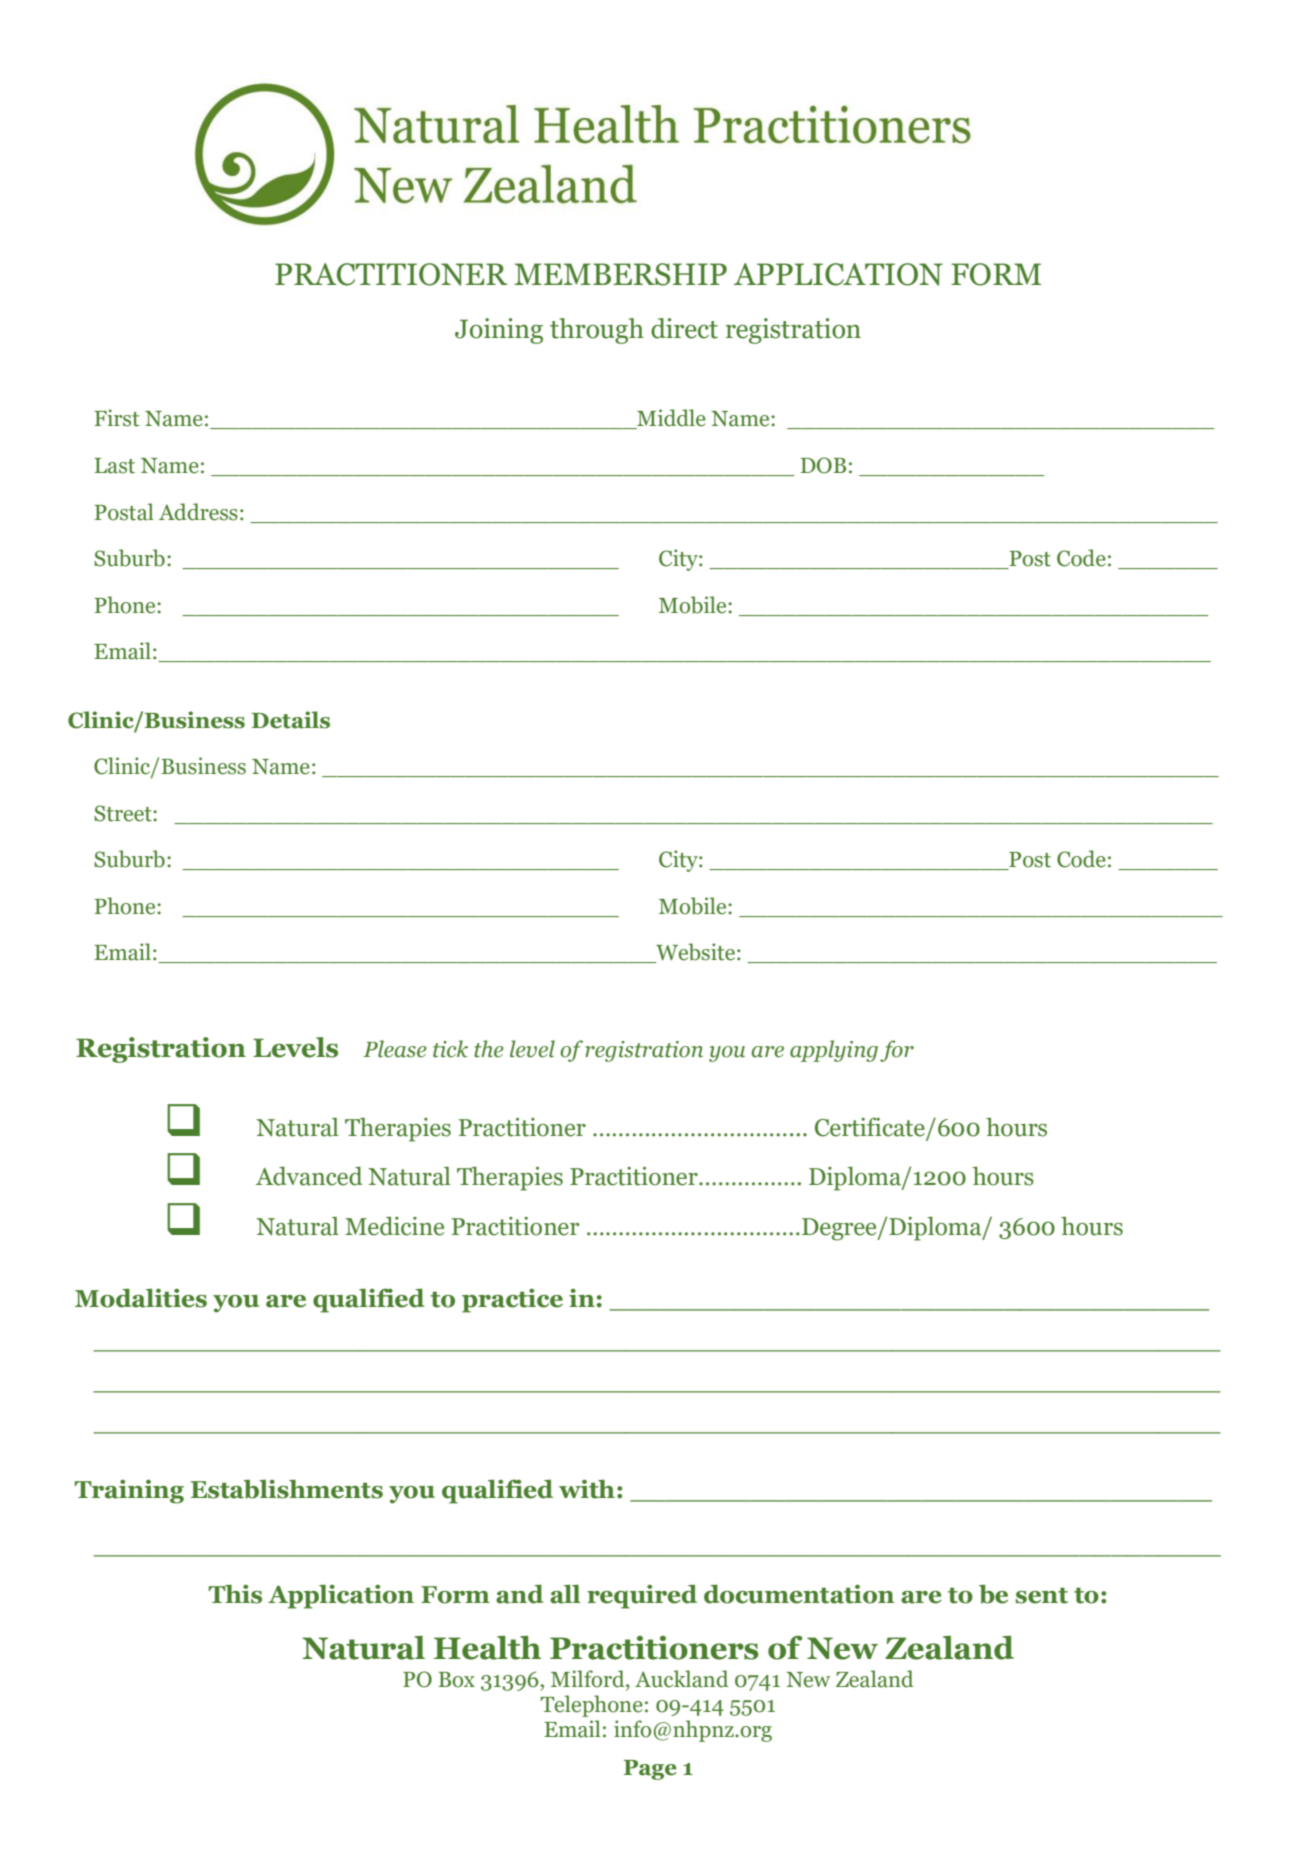  I want to click on practice, so click(512, 1301).
